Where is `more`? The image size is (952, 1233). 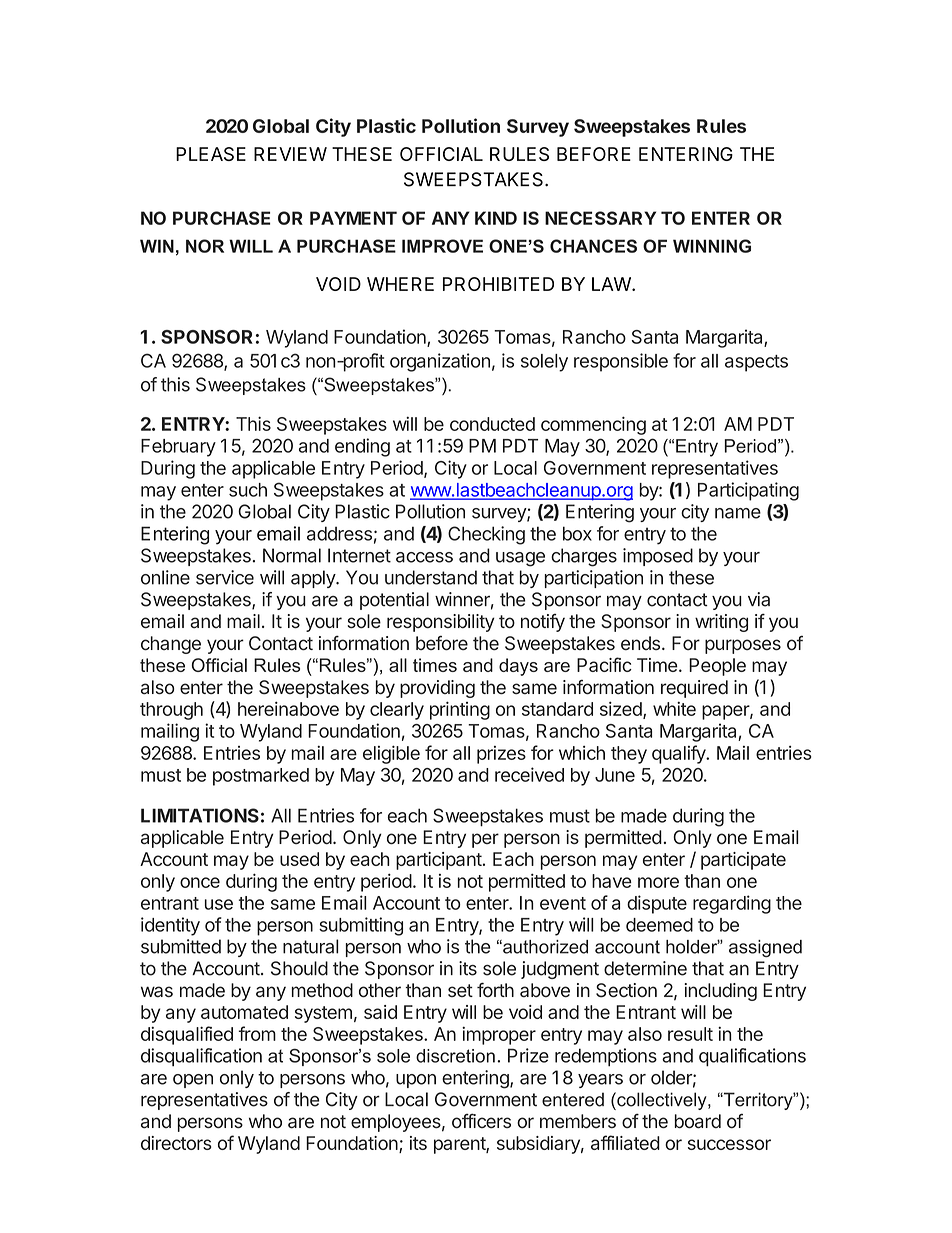
more is located at coordinates (658, 882).
